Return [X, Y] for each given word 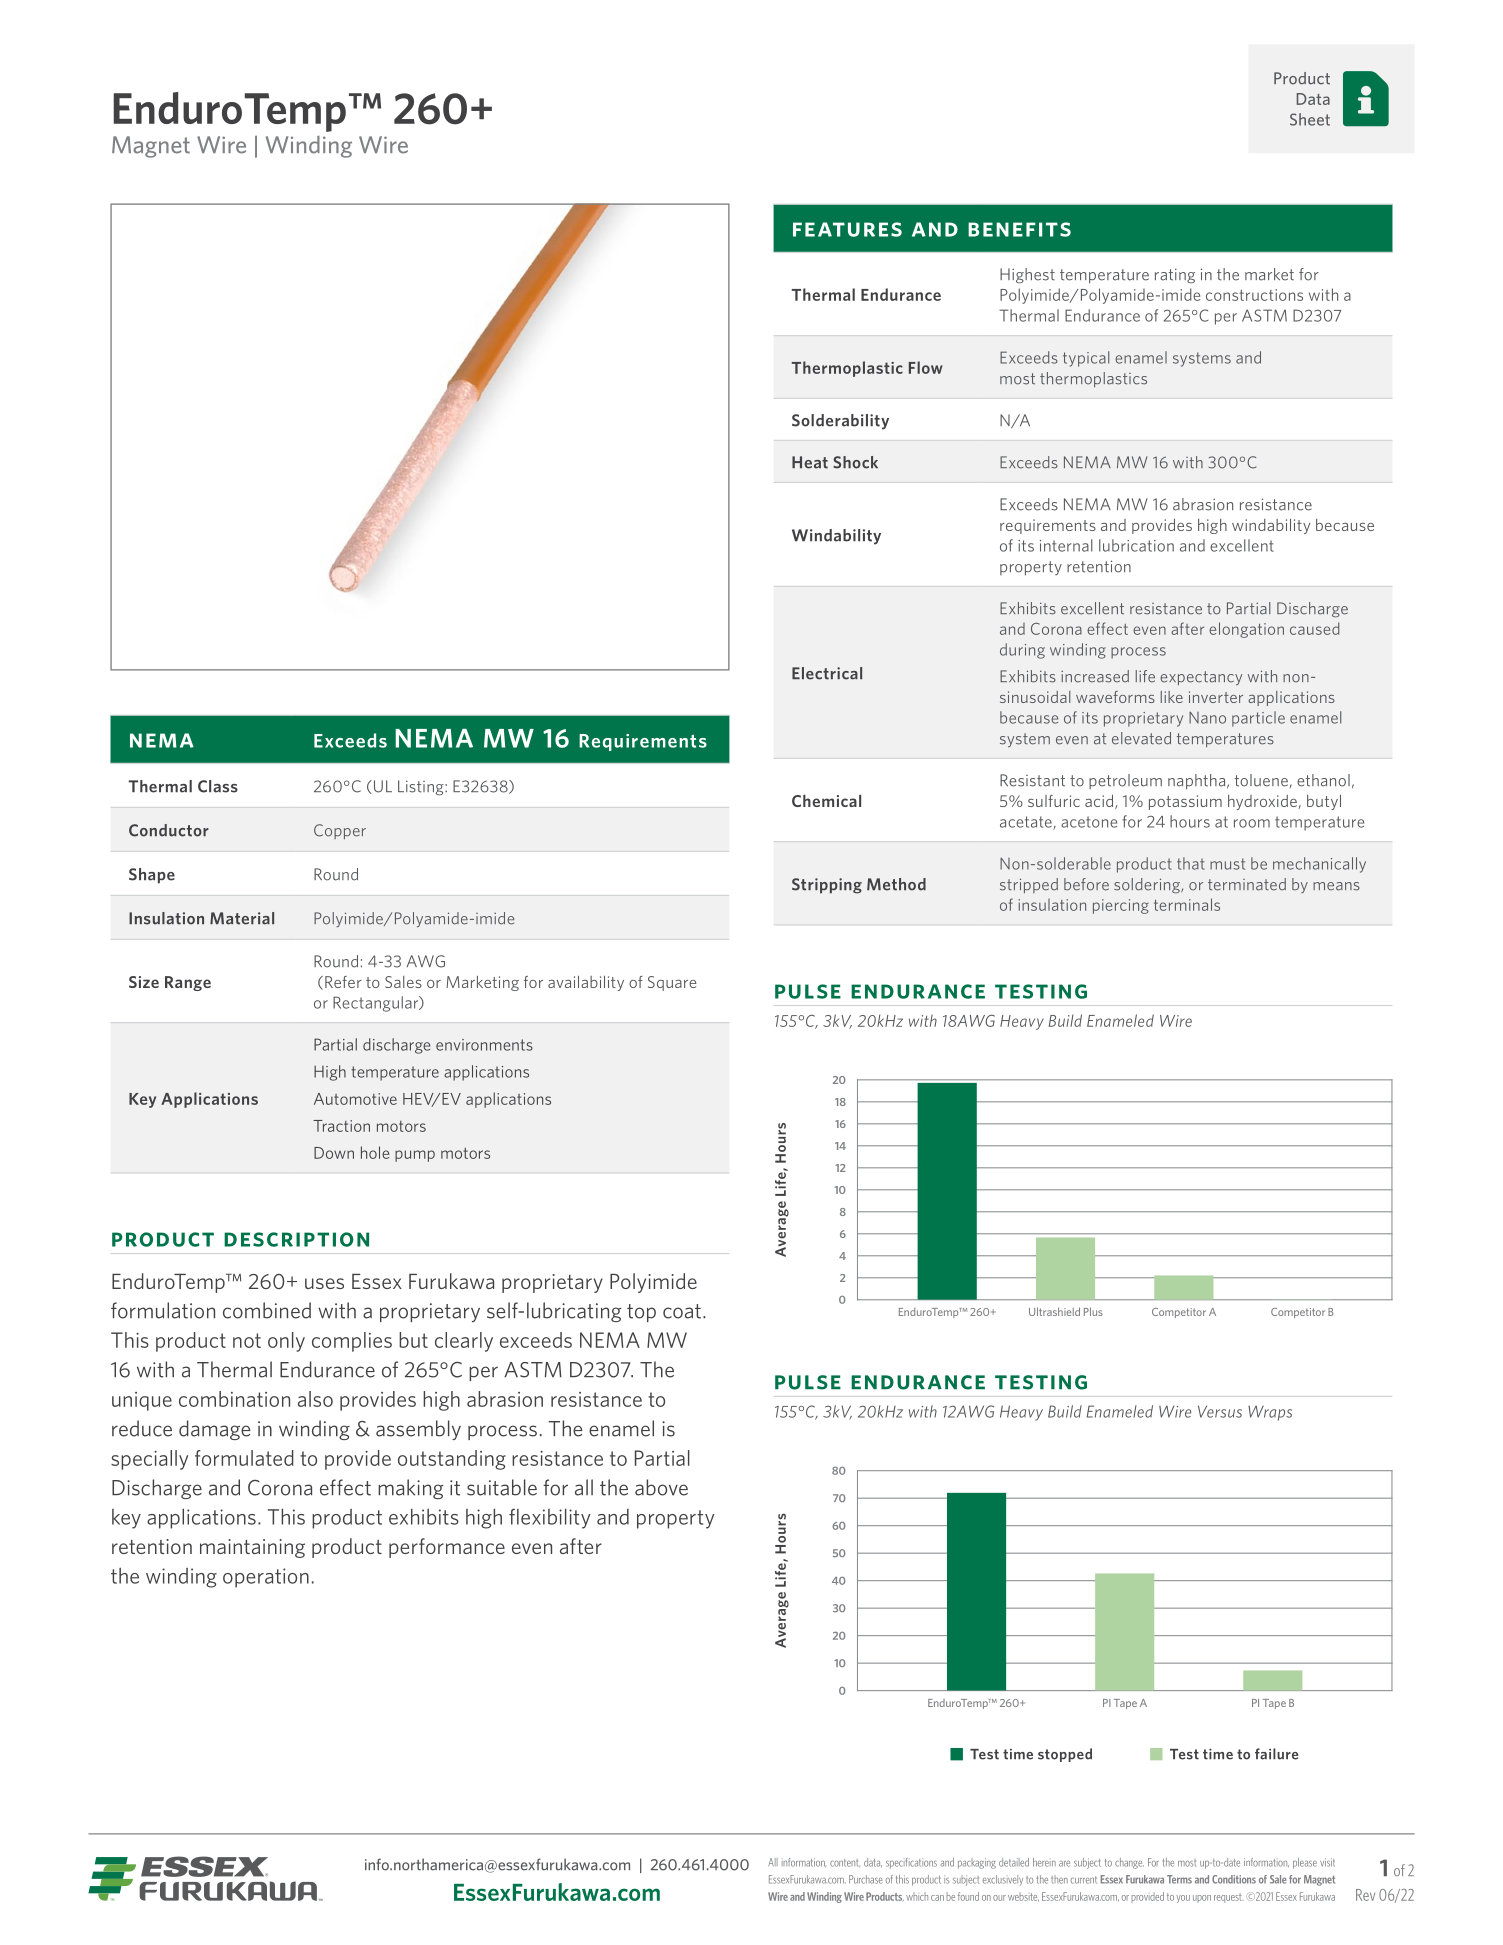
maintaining [252, 1548]
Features [847, 229]
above [661, 1487]
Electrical [827, 673]
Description [296, 1239]
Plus [1093, 1311]
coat [682, 1311]
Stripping [827, 886]
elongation [1246, 630]
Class [218, 786]
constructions [1254, 295]
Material [242, 918]
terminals [1187, 904]
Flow [926, 367]
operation [266, 1578]
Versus [1220, 1411]
